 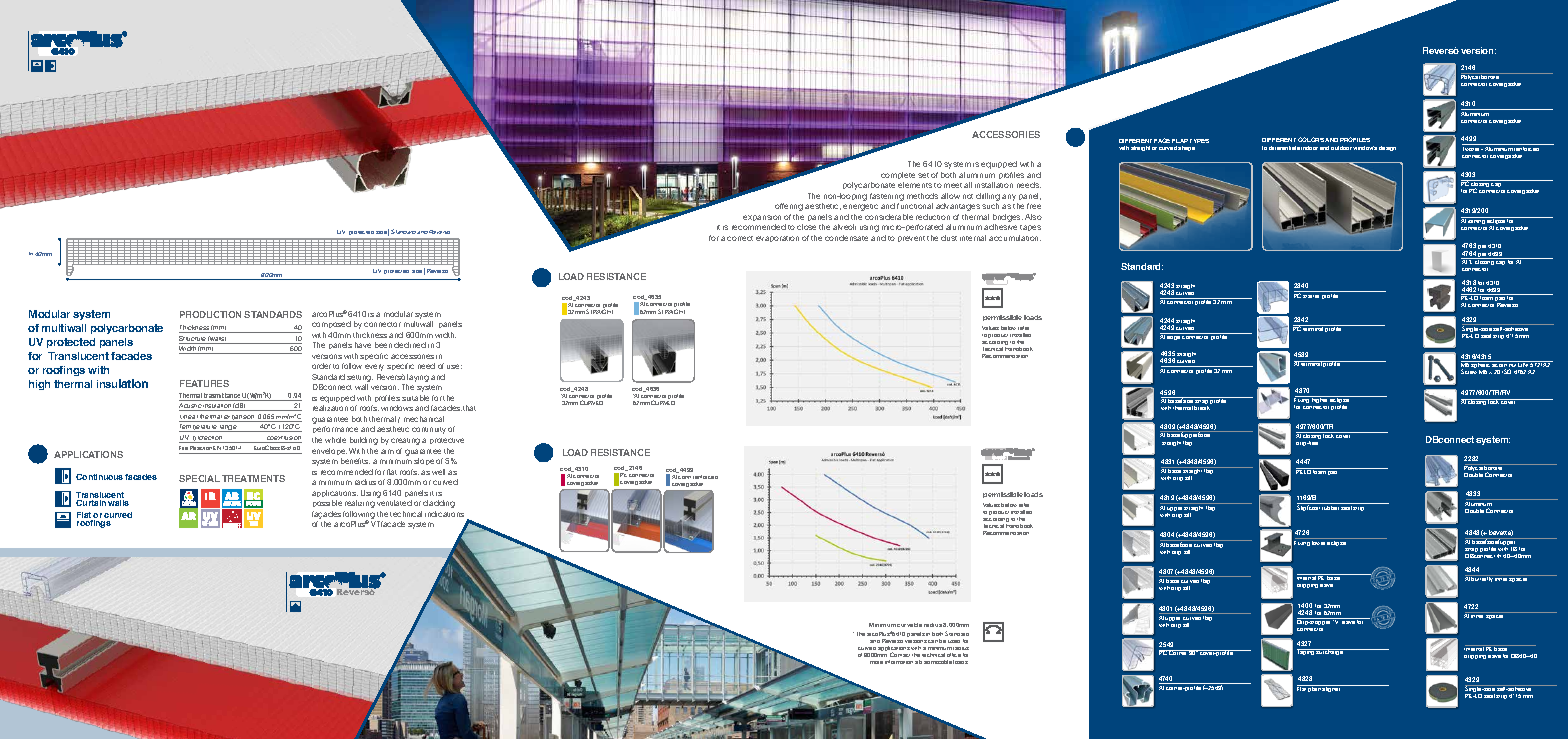 What do you see at coordinates (898, 175) in the screenshot?
I see `complete` at bounding box center [898, 175].
